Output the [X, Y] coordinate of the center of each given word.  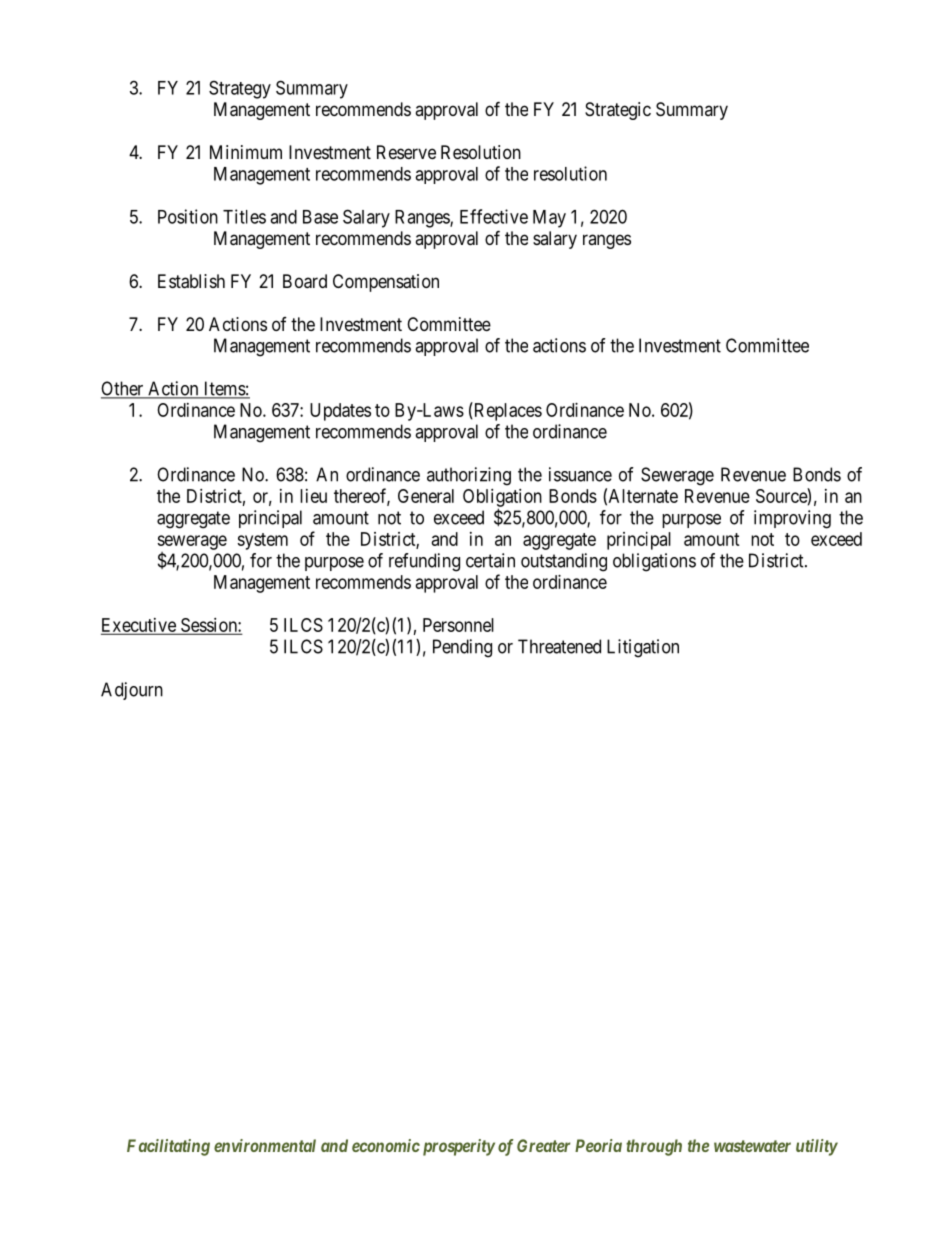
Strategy [240, 89]
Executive [139, 626]
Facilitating [168, 1147]
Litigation [643, 648]
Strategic [618, 111]
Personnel [458, 625]
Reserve [406, 152]
